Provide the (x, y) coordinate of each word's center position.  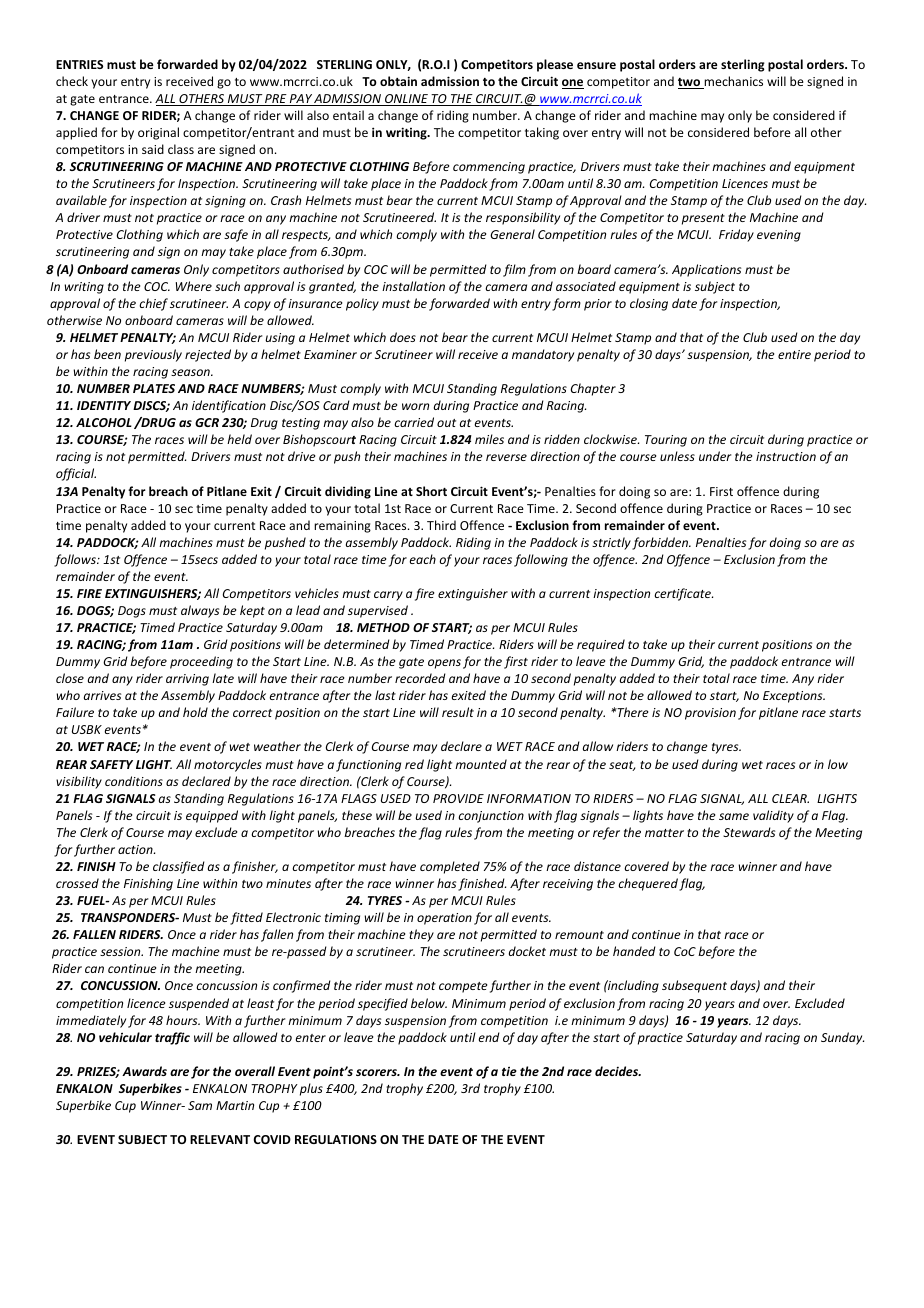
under (715, 456)
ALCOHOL (104, 422)
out (446, 423)
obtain (398, 81)
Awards (144, 1071)
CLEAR (790, 798)
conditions (134, 781)
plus (311, 1089)
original (158, 133)
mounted (481, 764)
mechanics (732, 82)
